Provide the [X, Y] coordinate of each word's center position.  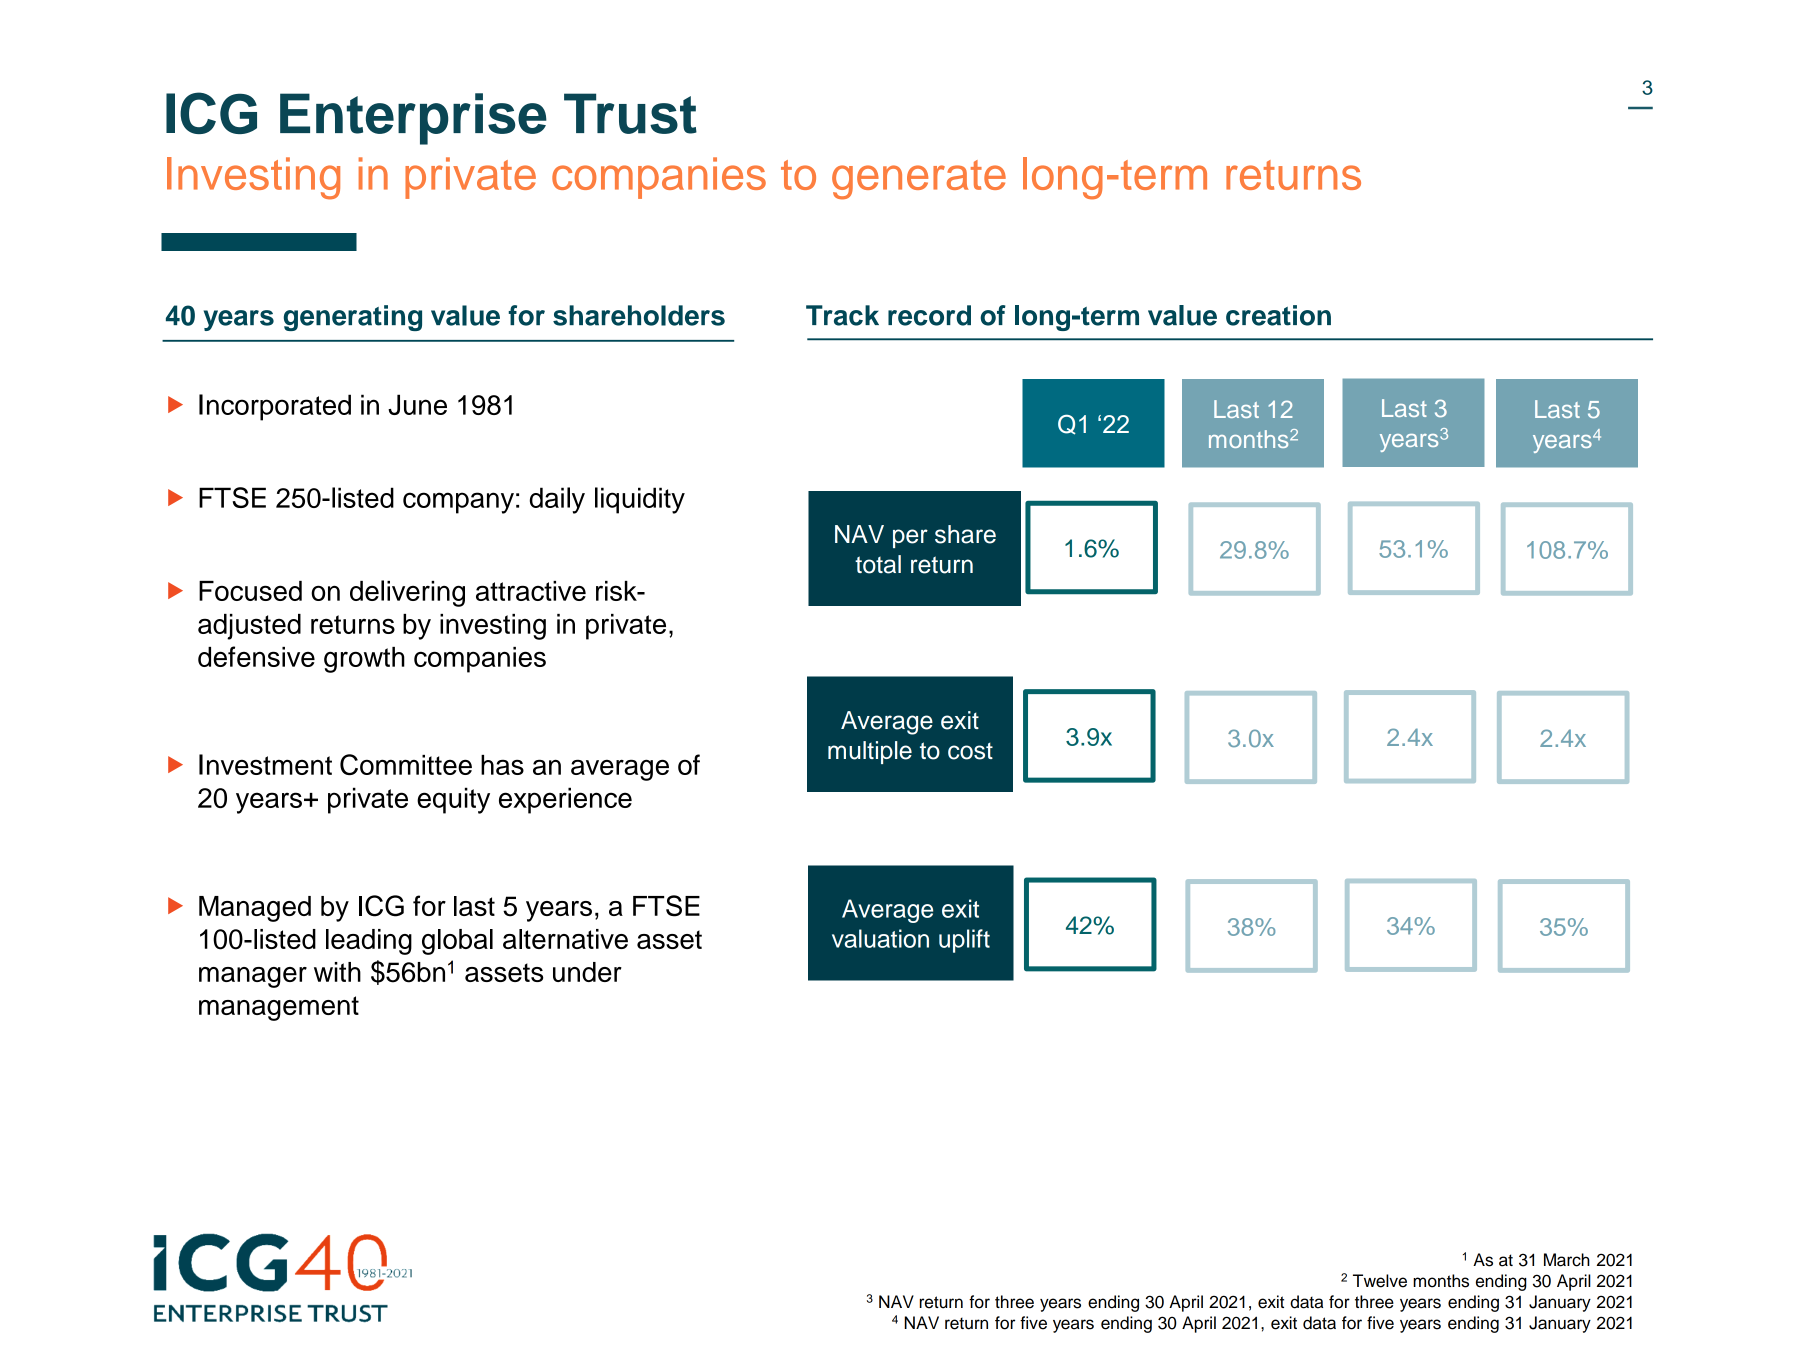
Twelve [1380, 1281]
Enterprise [413, 119]
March [1567, 1260]
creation [1278, 315]
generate [919, 180]
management [279, 1008]
